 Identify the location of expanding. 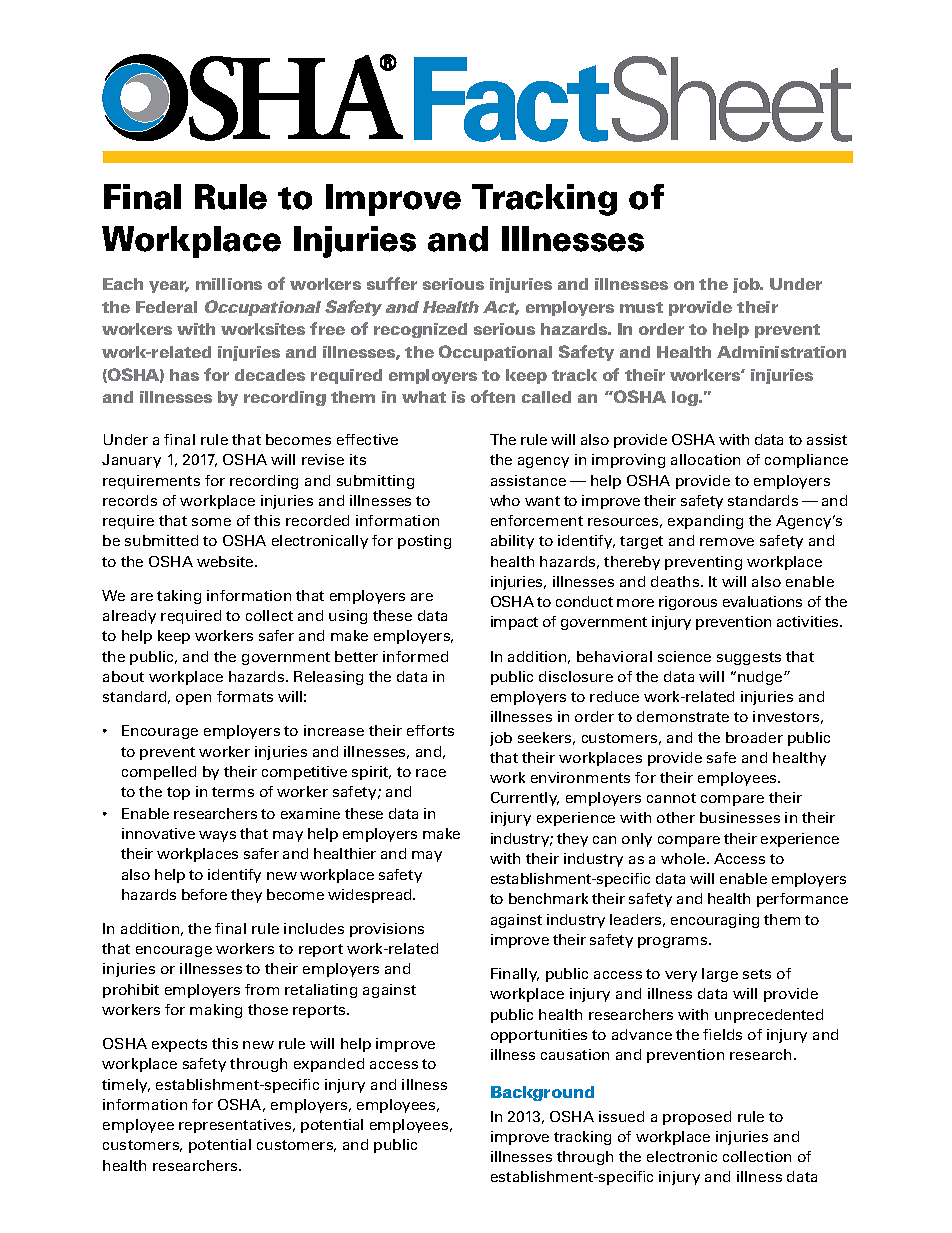
(705, 522).
